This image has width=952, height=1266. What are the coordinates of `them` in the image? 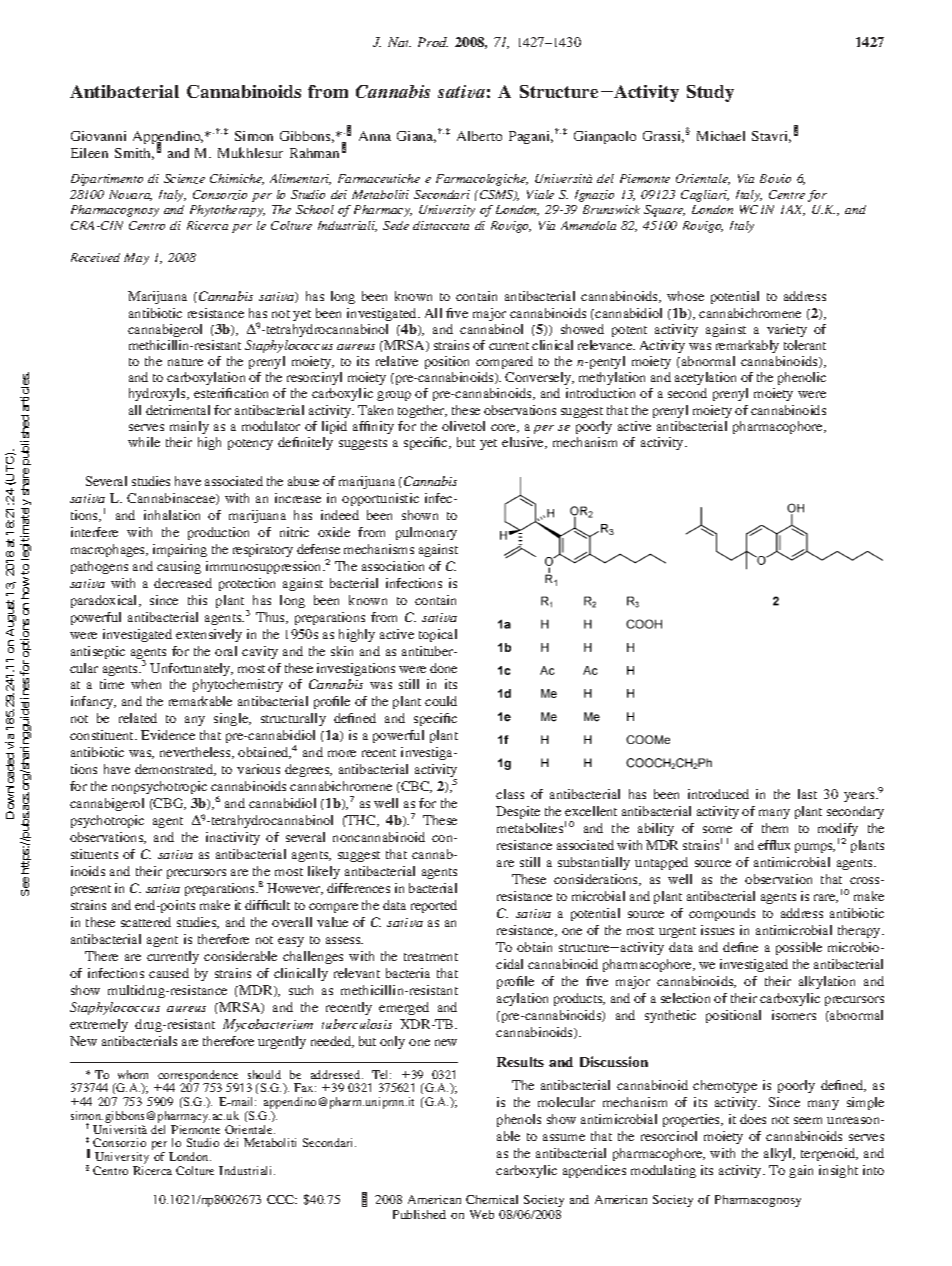 It's located at (775, 828).
